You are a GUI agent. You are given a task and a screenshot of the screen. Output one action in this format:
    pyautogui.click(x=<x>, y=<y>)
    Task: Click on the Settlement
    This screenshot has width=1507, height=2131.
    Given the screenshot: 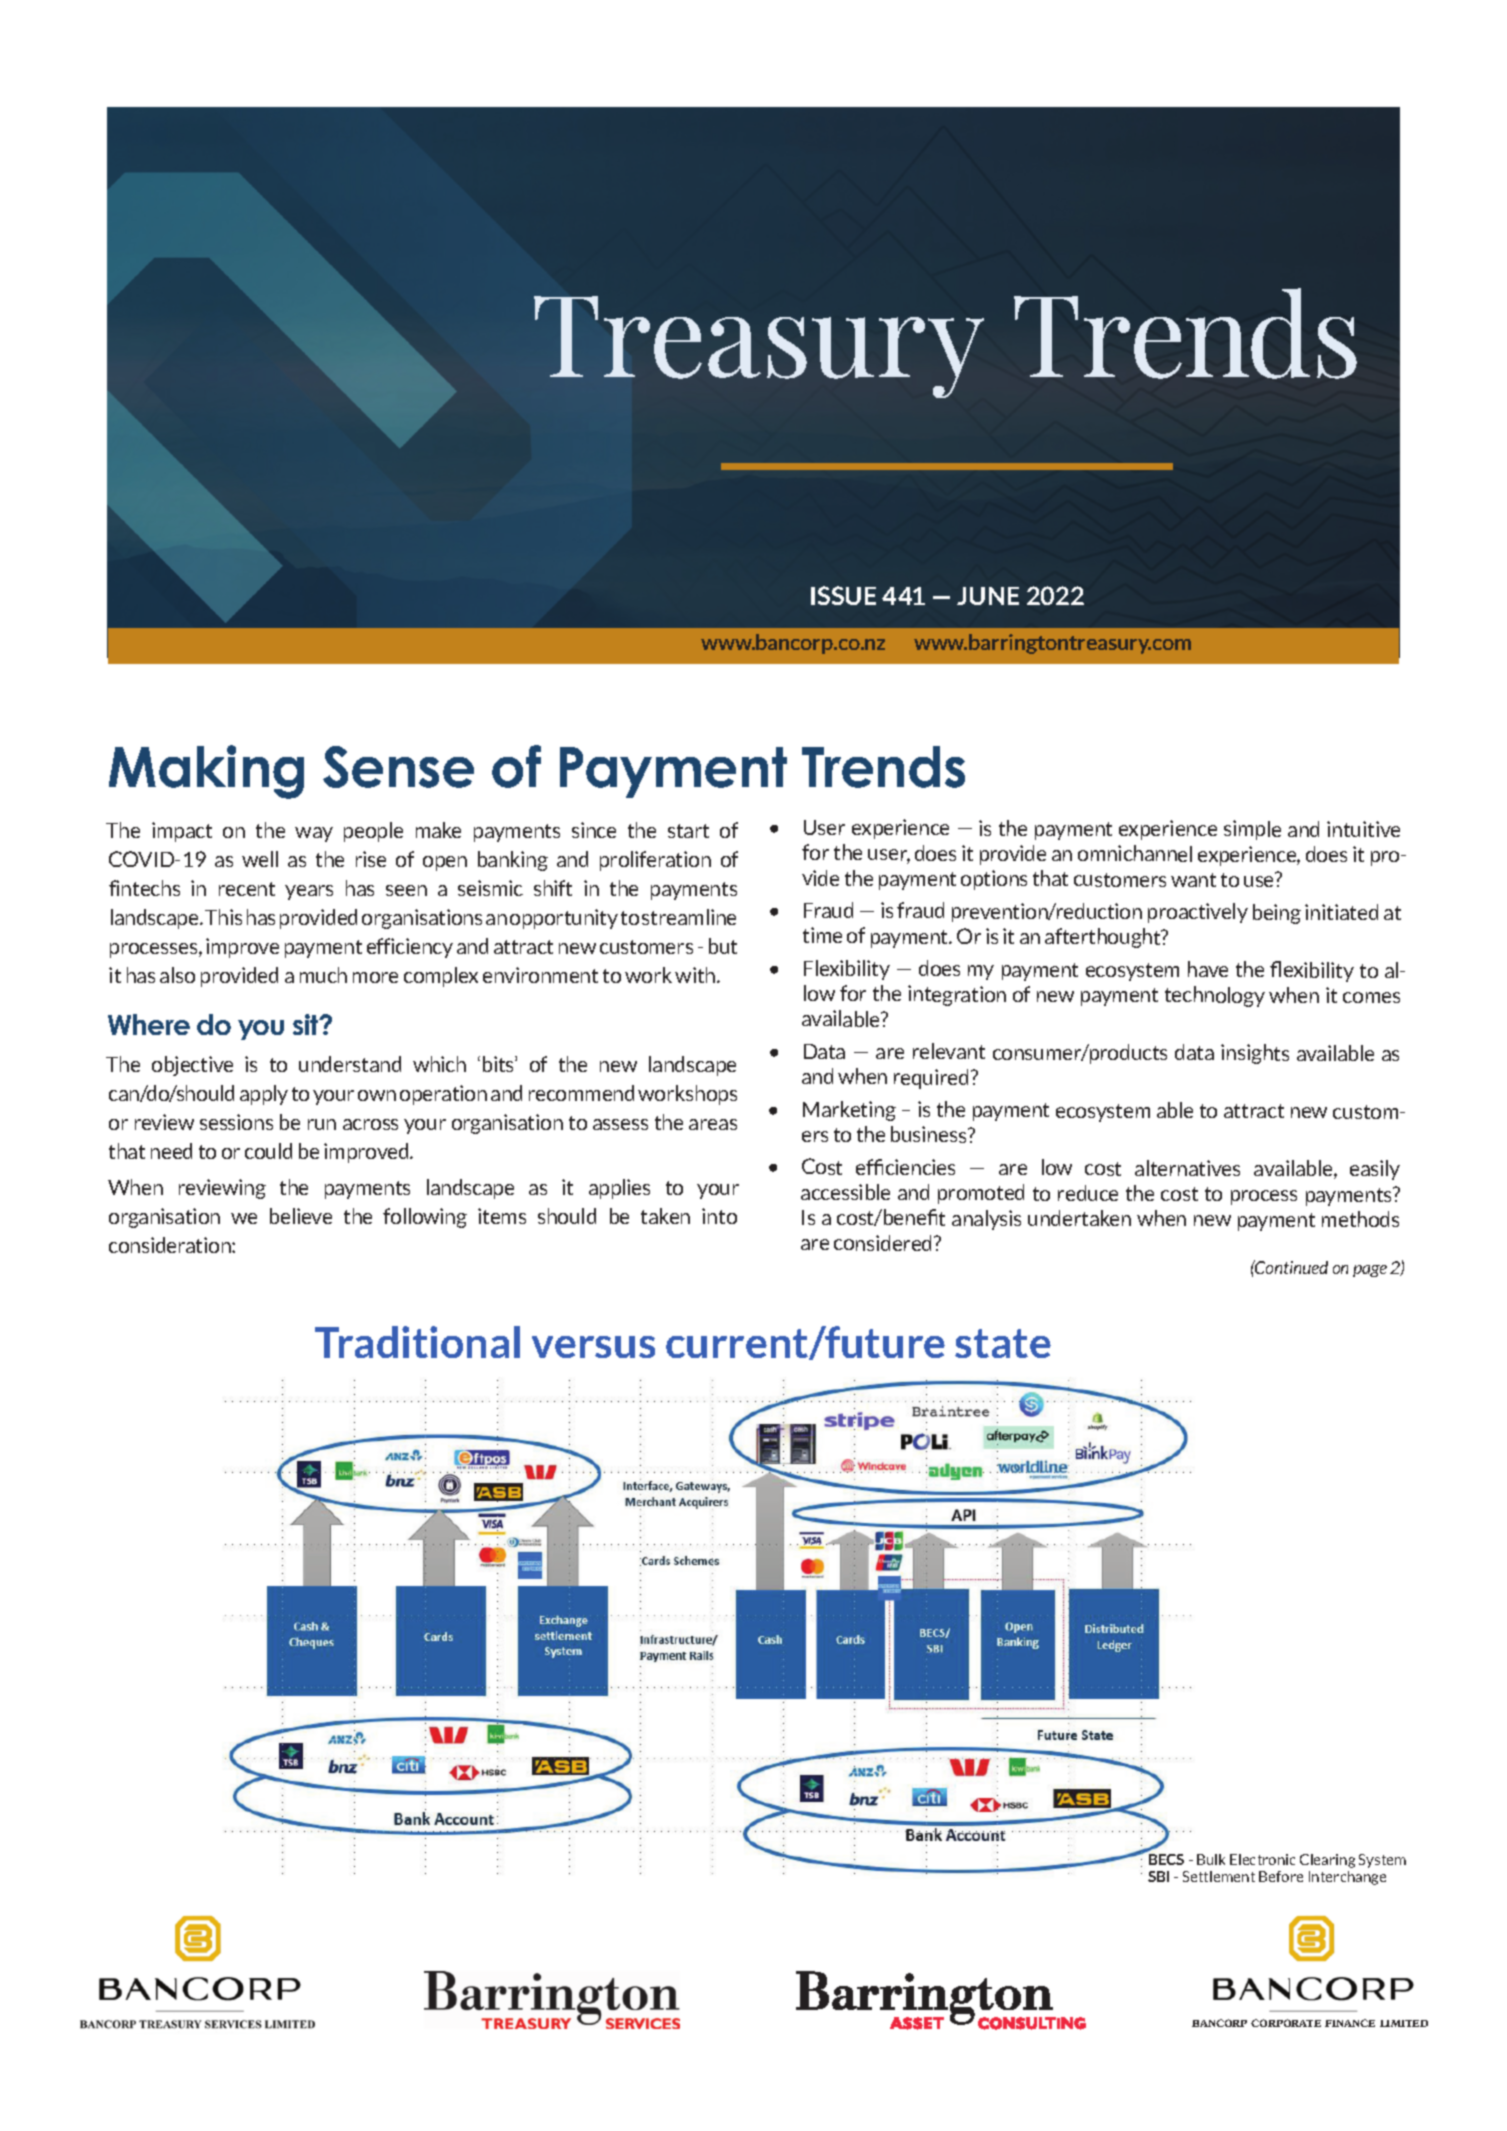 What is the action you would take?
    pyautogui.click(x=1219, y=1876)
